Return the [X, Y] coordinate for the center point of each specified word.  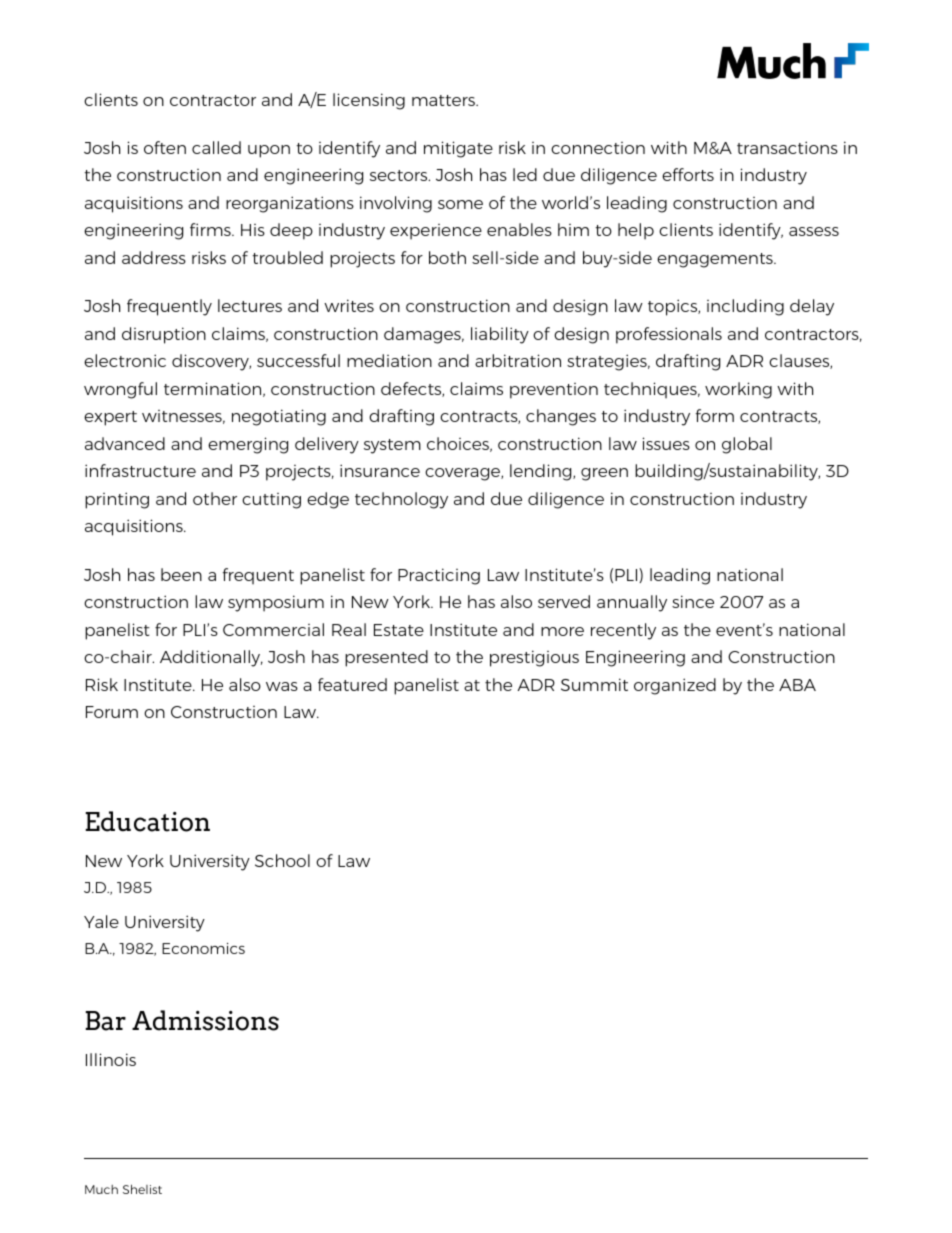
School [282, 860]
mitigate [458, 149]
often [165, 147]
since [693, 601]
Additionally [211, 658]
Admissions [205, 1020]
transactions [787, 147]
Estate [399, 630]
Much [101, 1189]
